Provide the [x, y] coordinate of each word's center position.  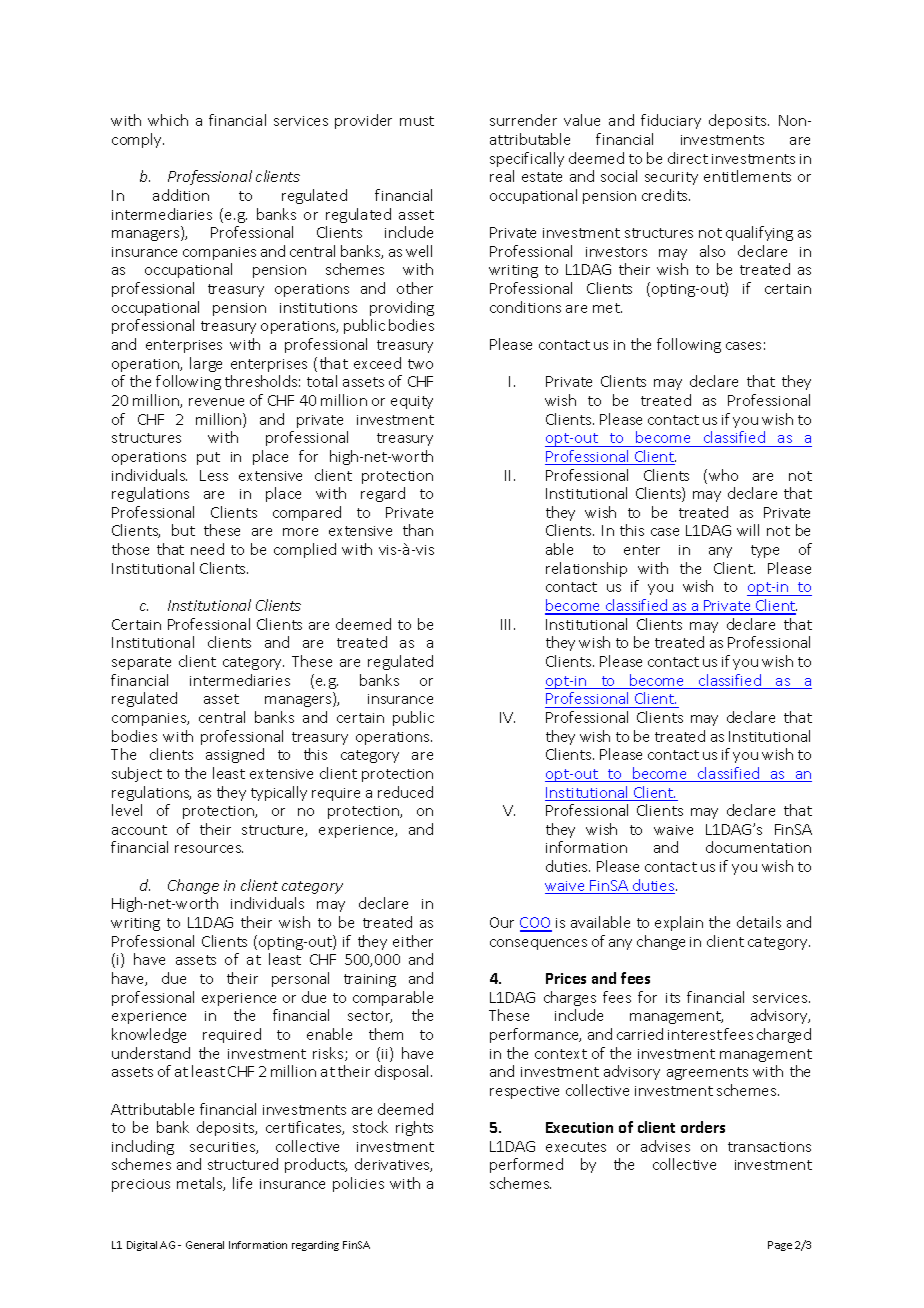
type [765, 551]
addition [181, 195]
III [505, 624]
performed [526, 1165]
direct [688, 158]
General [205, 1245]
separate [141, 663]
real [502, 176]
